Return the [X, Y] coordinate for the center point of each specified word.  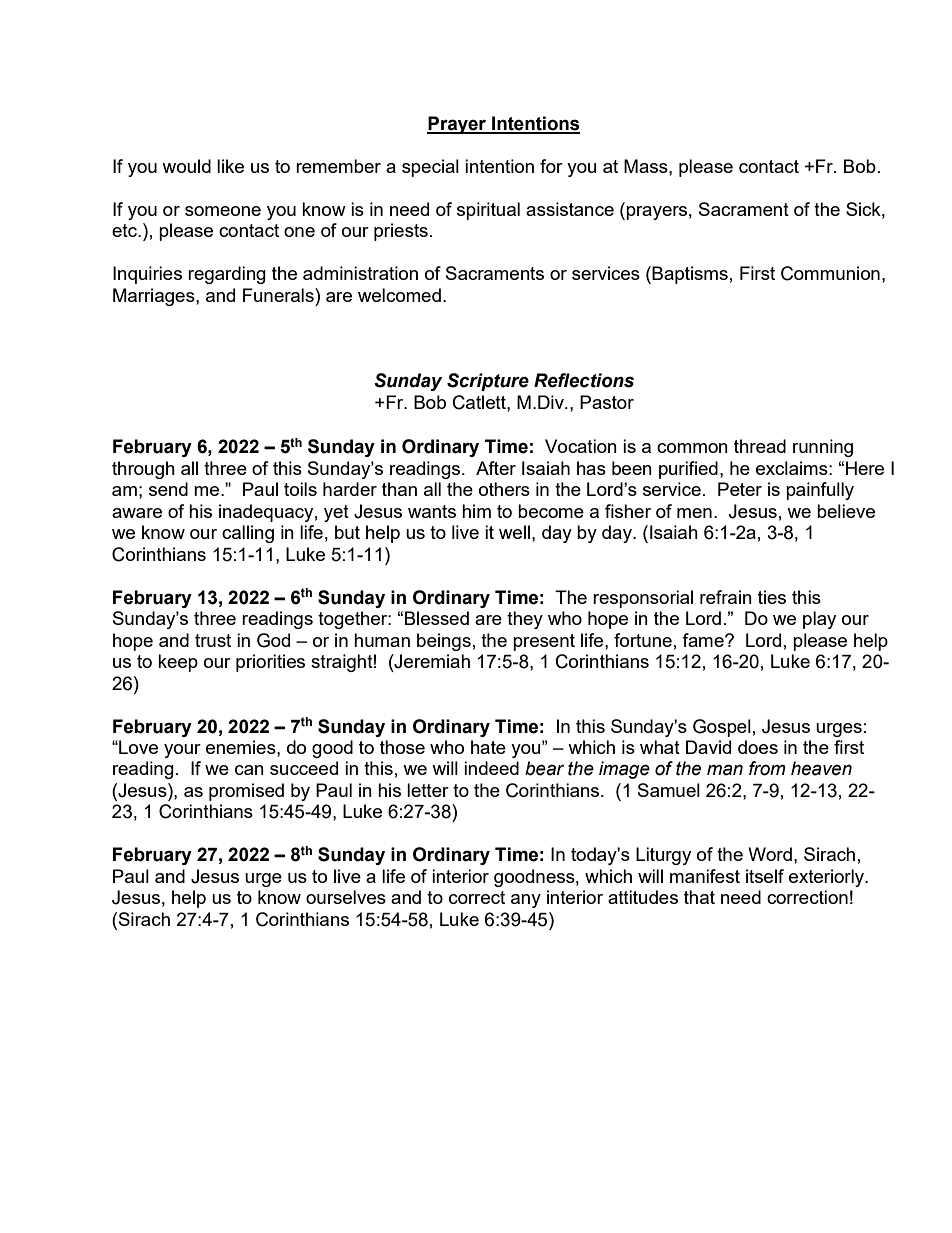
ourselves [346, 897]
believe [846, 511]
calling [248, 534]
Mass [647, 166]
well [514, 532]
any [526, 901]
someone [223, 211]
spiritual [488, 211]
